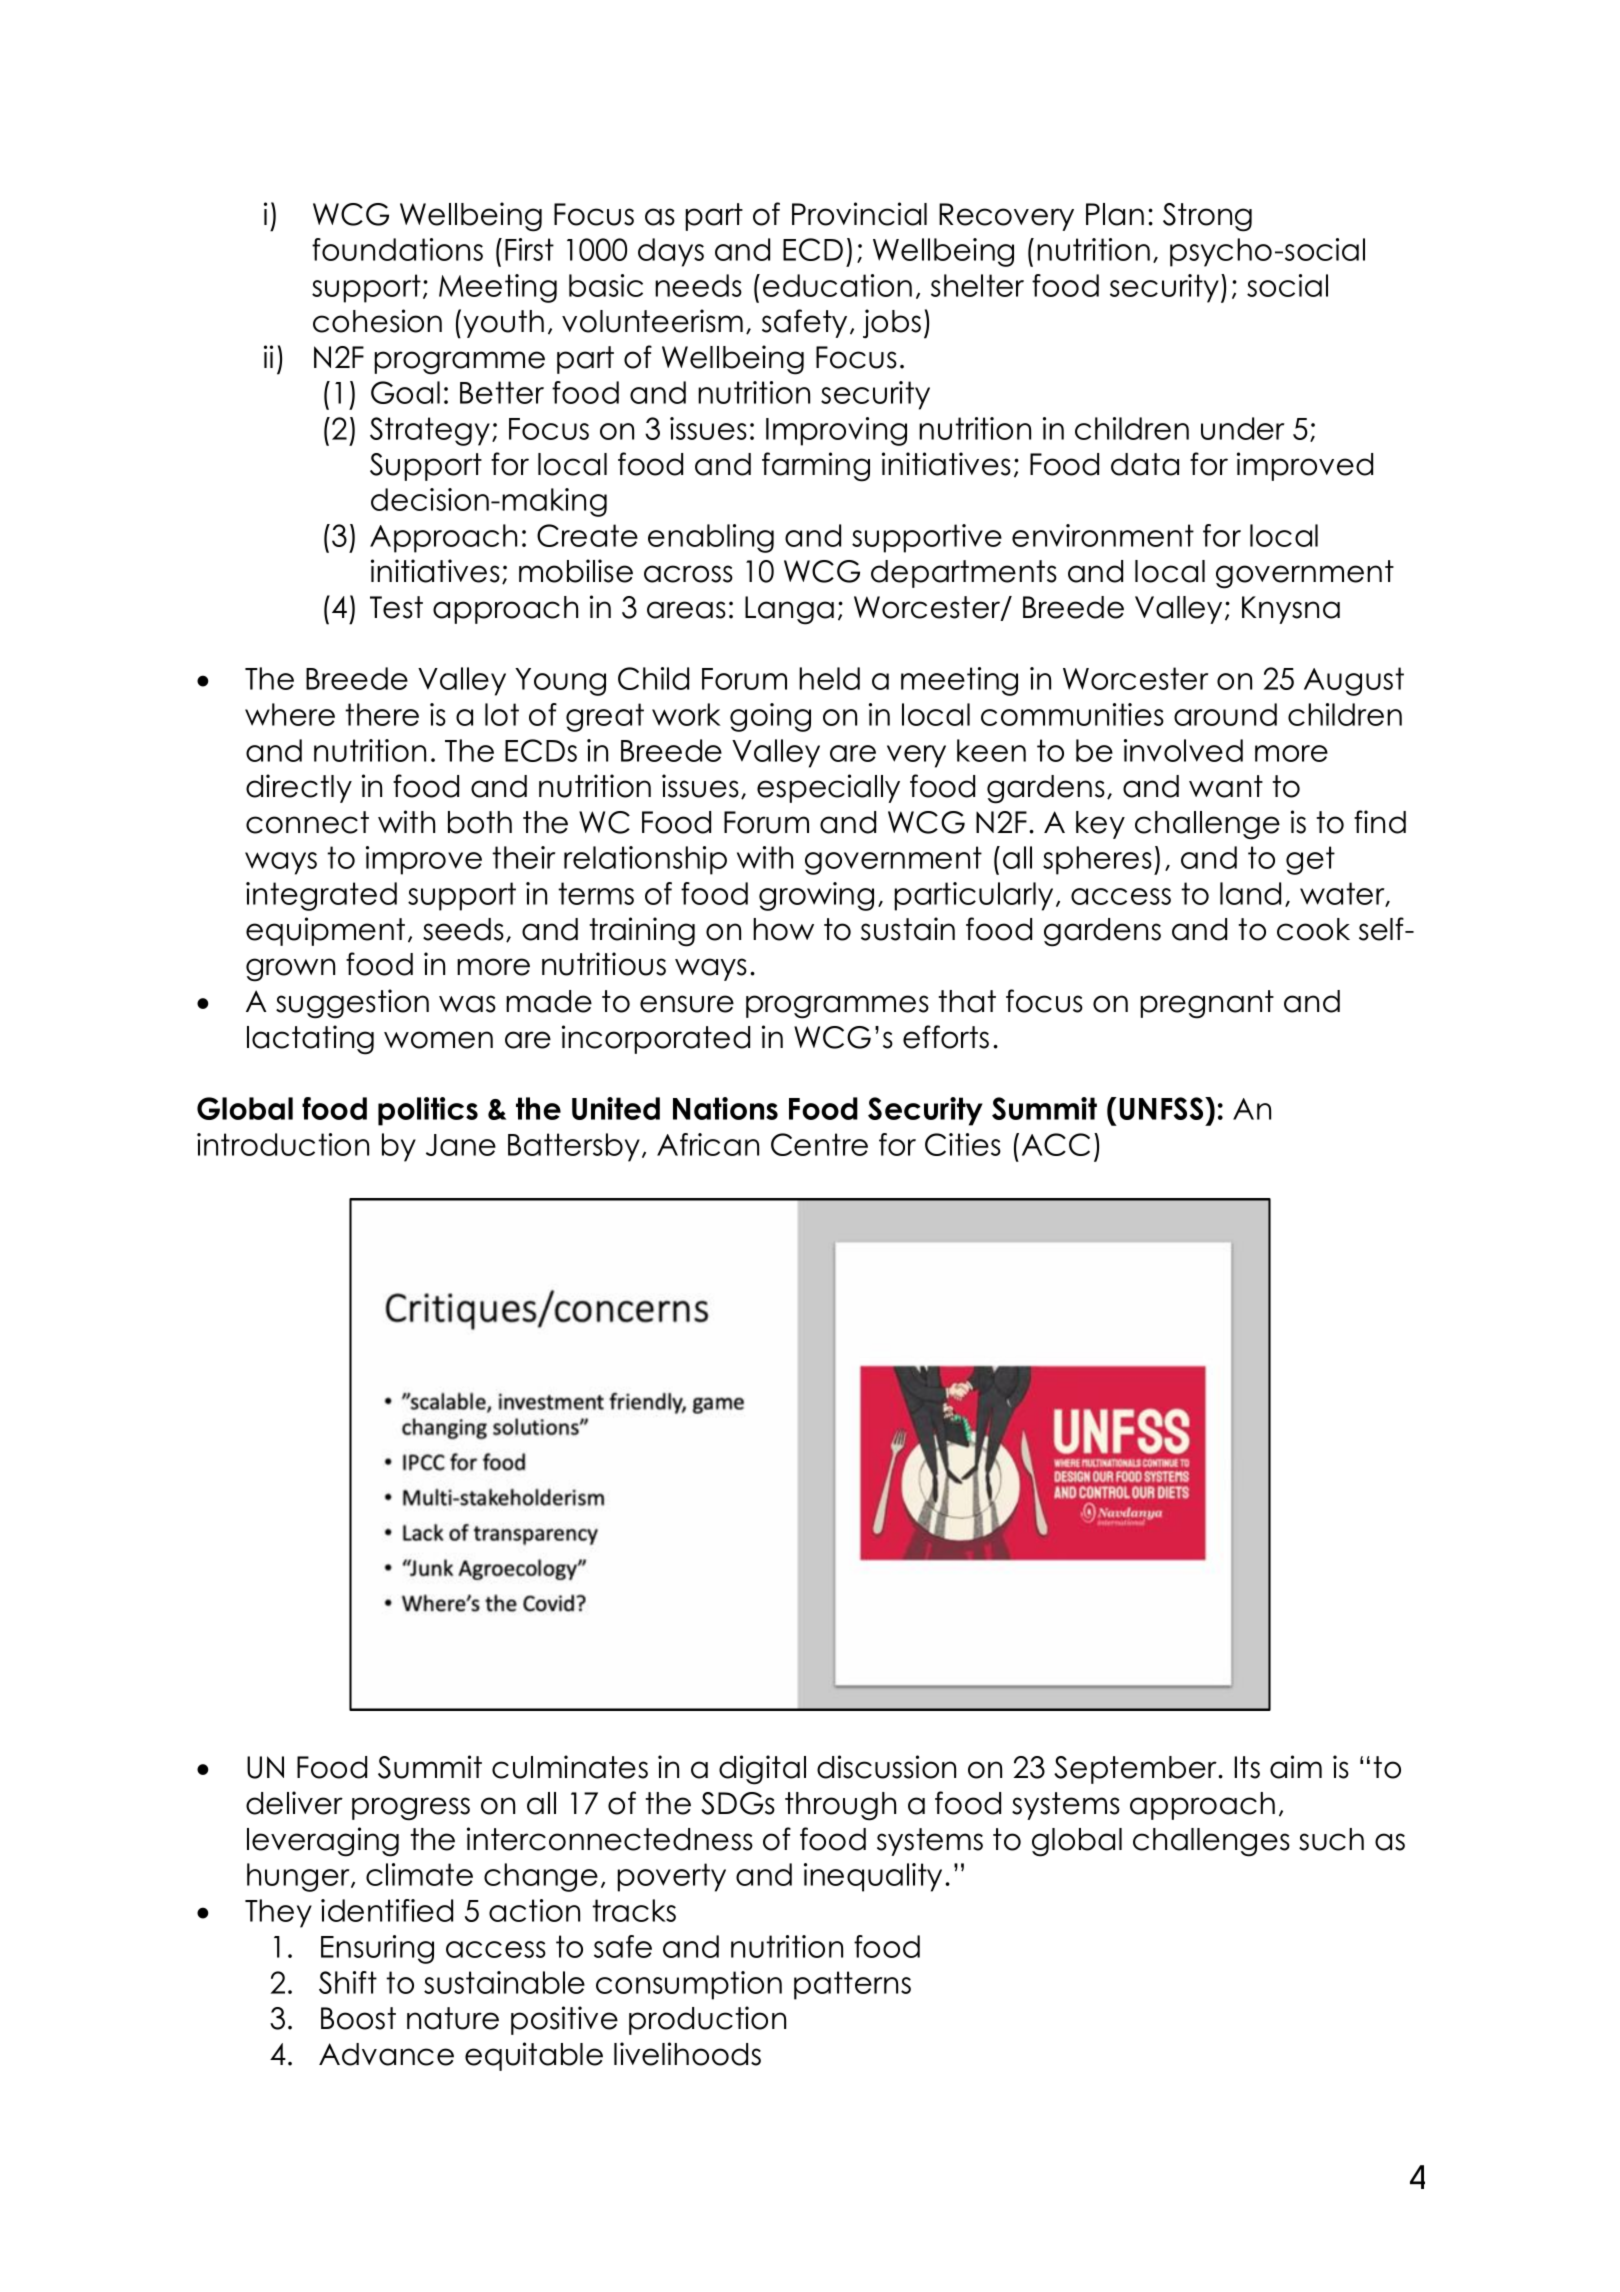 Image resolution: width=1620 pixels, height=2292 pixels. I want to click on nature, so click(453, 2018).
